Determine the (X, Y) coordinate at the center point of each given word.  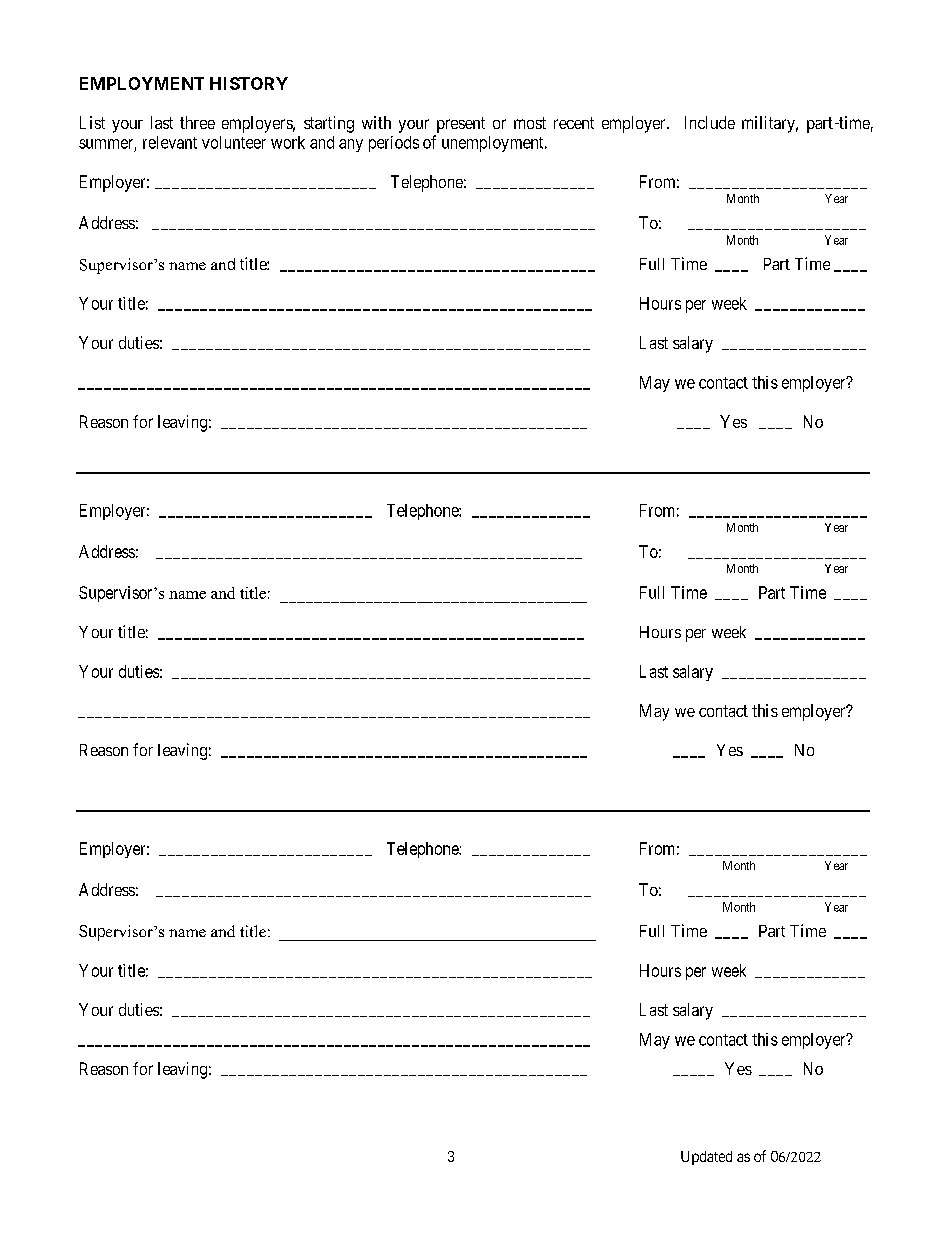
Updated (706, 1158)
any (351, 145)
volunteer (234, 142)
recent (574, 123)
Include (710, 122)
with (376, 122)
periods (394, 144)
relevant (170, 142)
